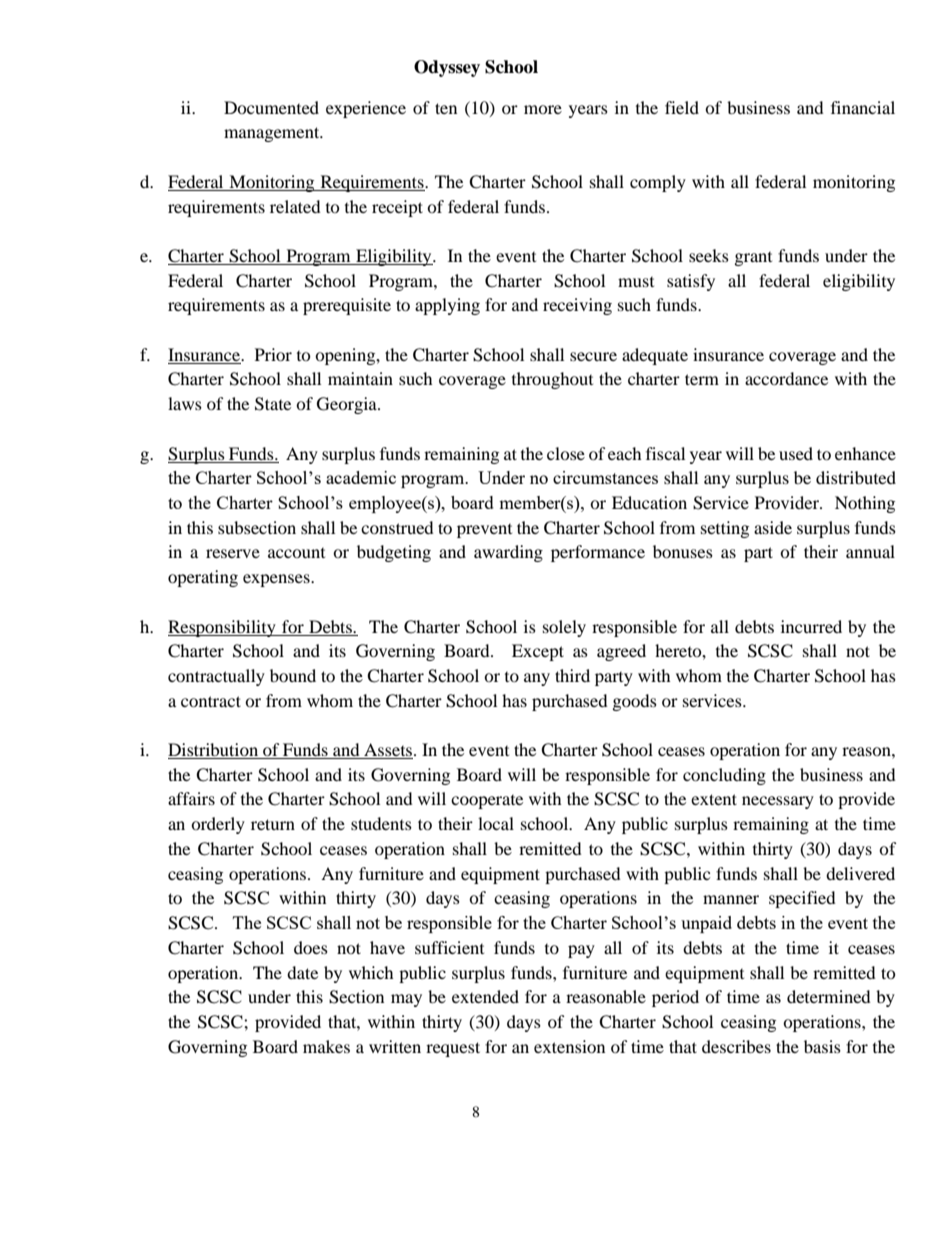  Describe the element at coordinates (543, 109) in the image. I see `more` at that location.
